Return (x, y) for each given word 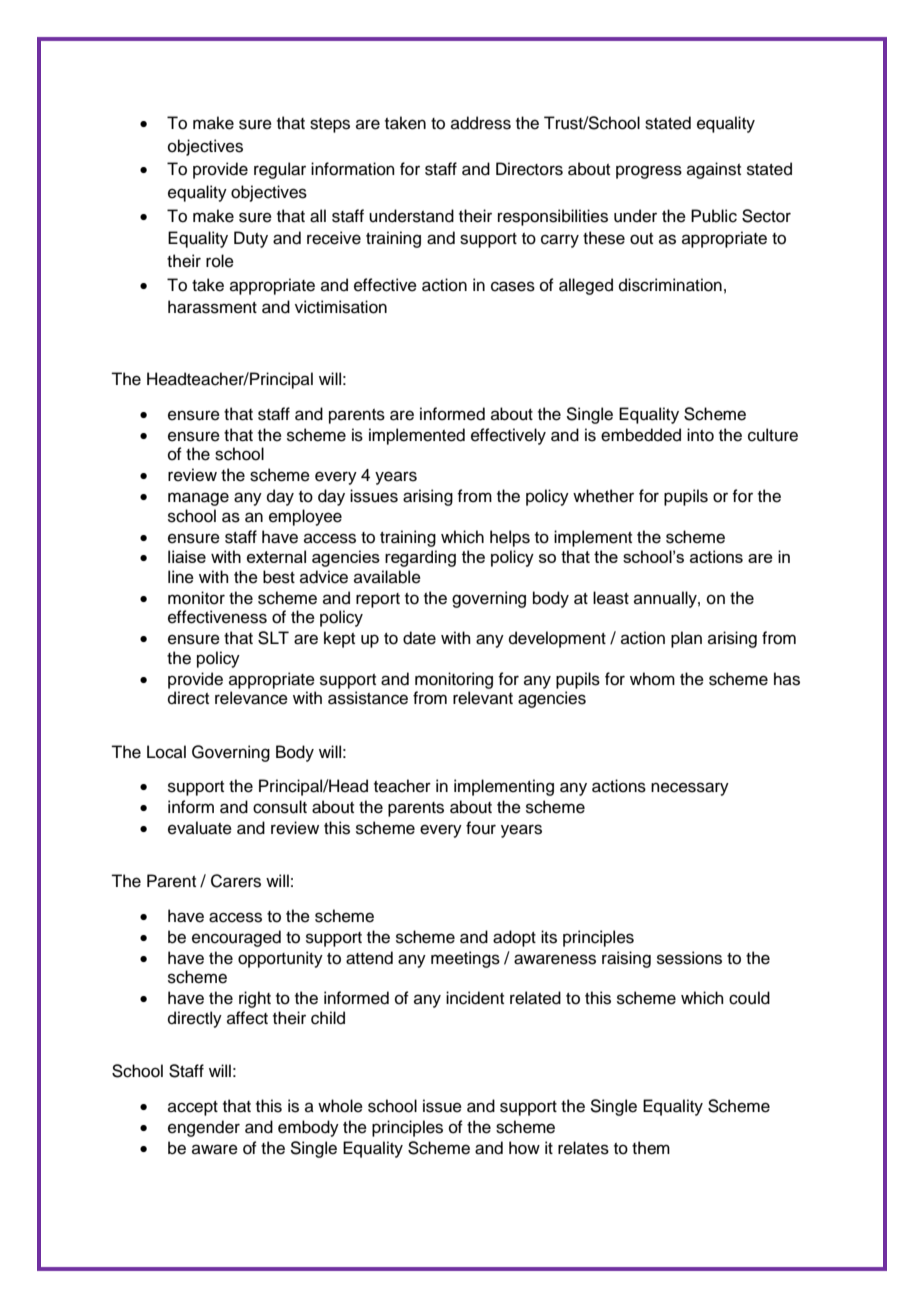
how (524, 1148)
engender (204, 1128)
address (481, 123)
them (651, 1148)
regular (280, 170)
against (714, 170)
